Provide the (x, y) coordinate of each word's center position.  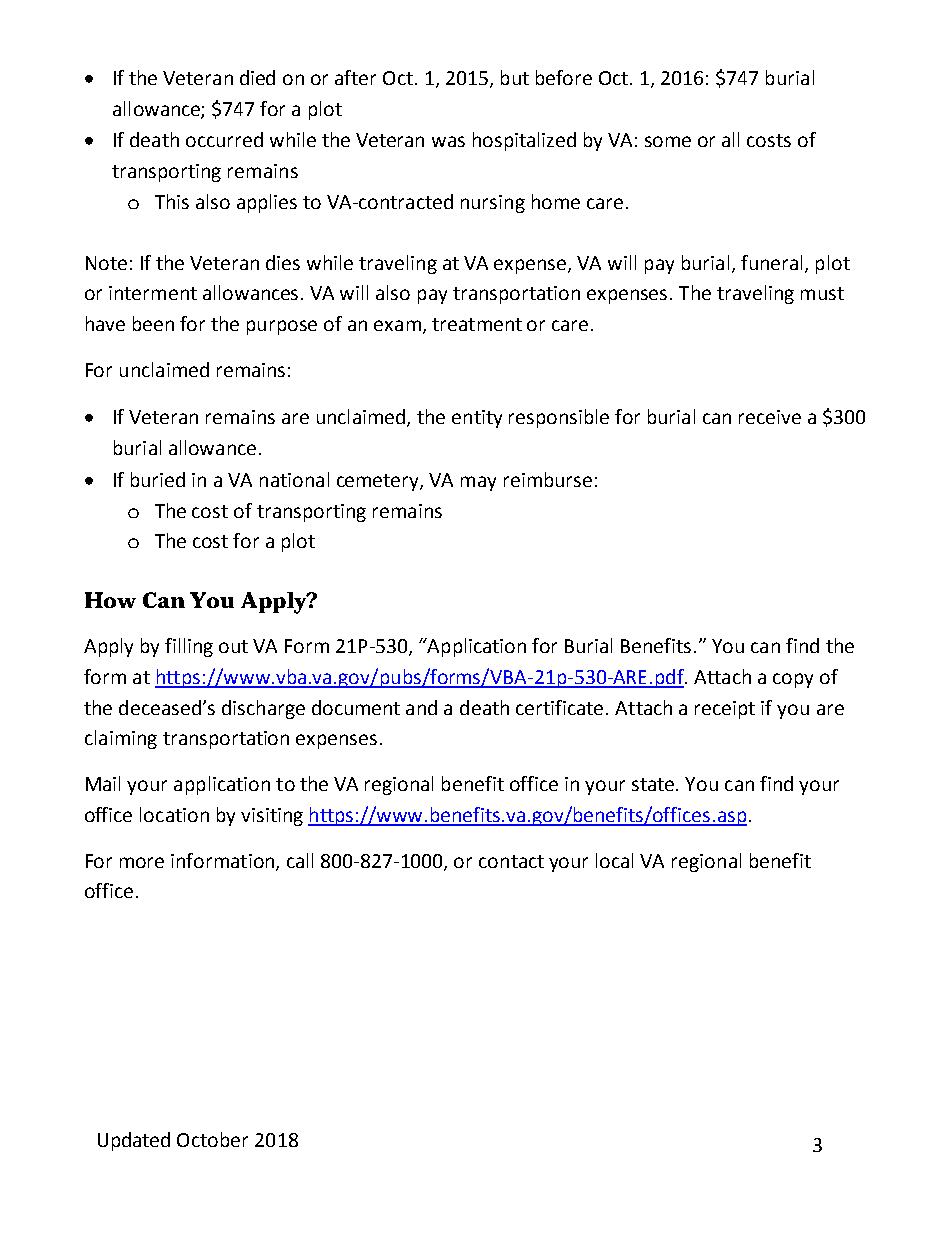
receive (770, 417)
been (153, 323)
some (668, 141)
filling (189, 647)
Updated (134, 1141)
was (448, 141)
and (421, 707)
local (614, 860)
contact (511, 861)
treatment (477, 324)
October (212, 1139)
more (142, 862)
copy (793, 680)
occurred (224, 139)
